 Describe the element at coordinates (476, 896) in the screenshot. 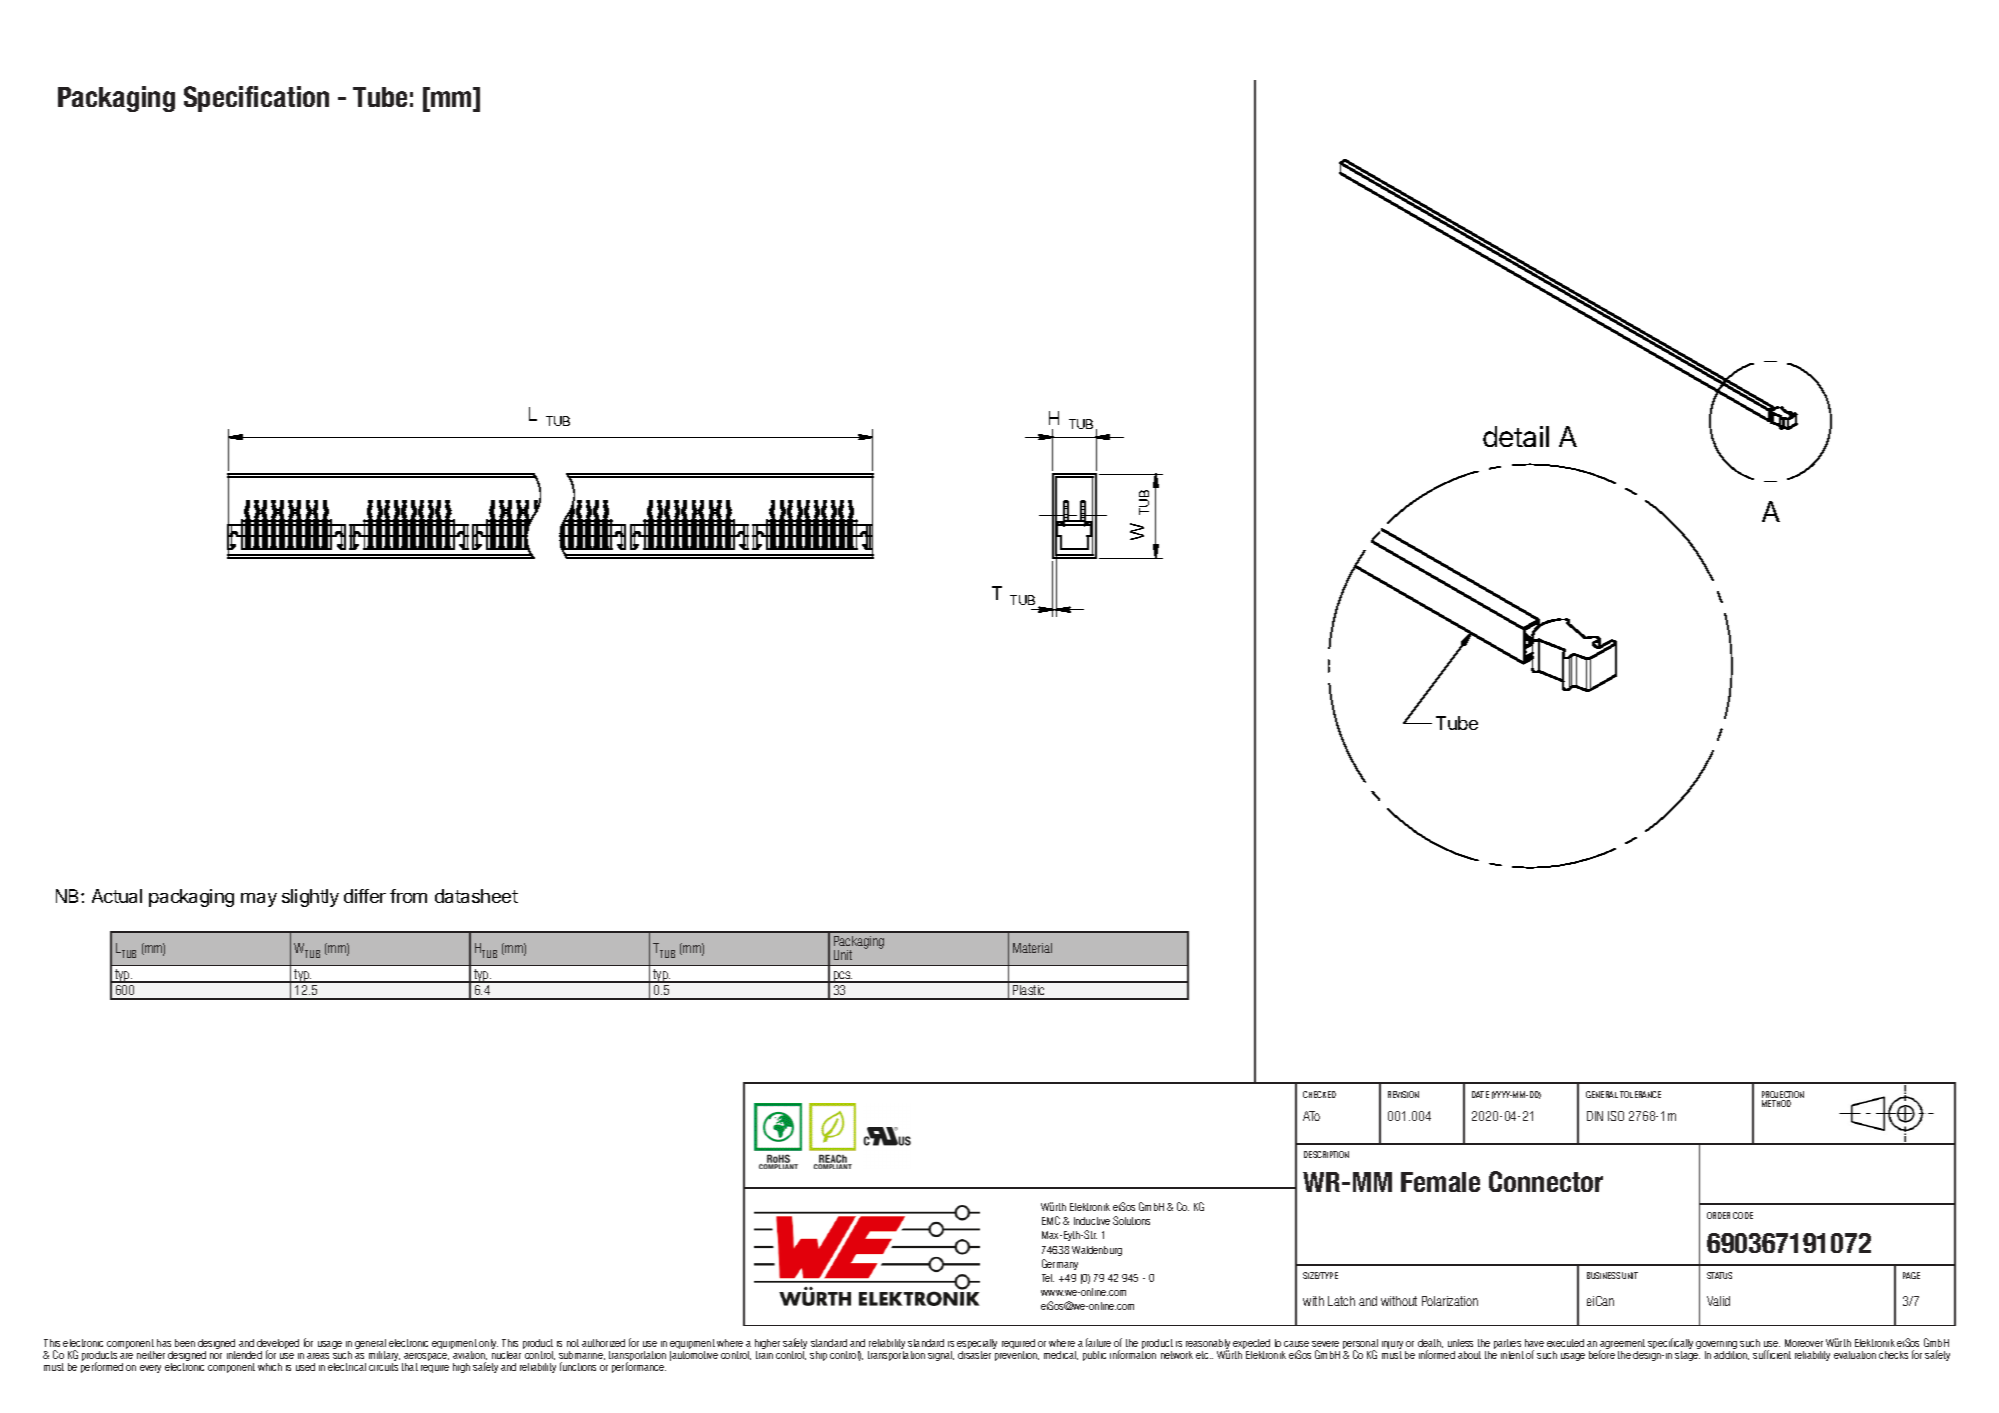

I see `datasheet` at that location.
